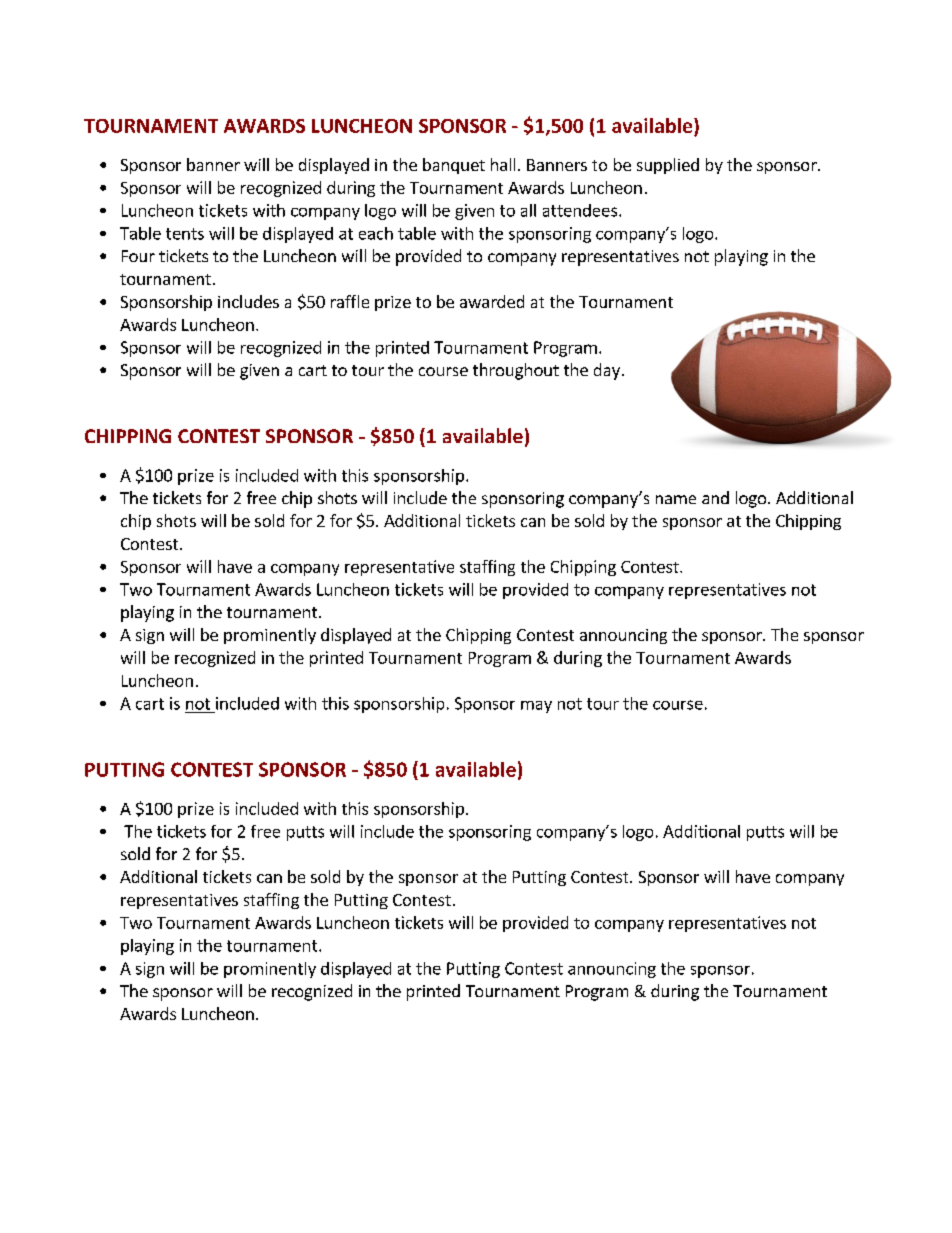 The height and width of the image is (1233, 952). I want to click on throughout, so click(516, 371).
